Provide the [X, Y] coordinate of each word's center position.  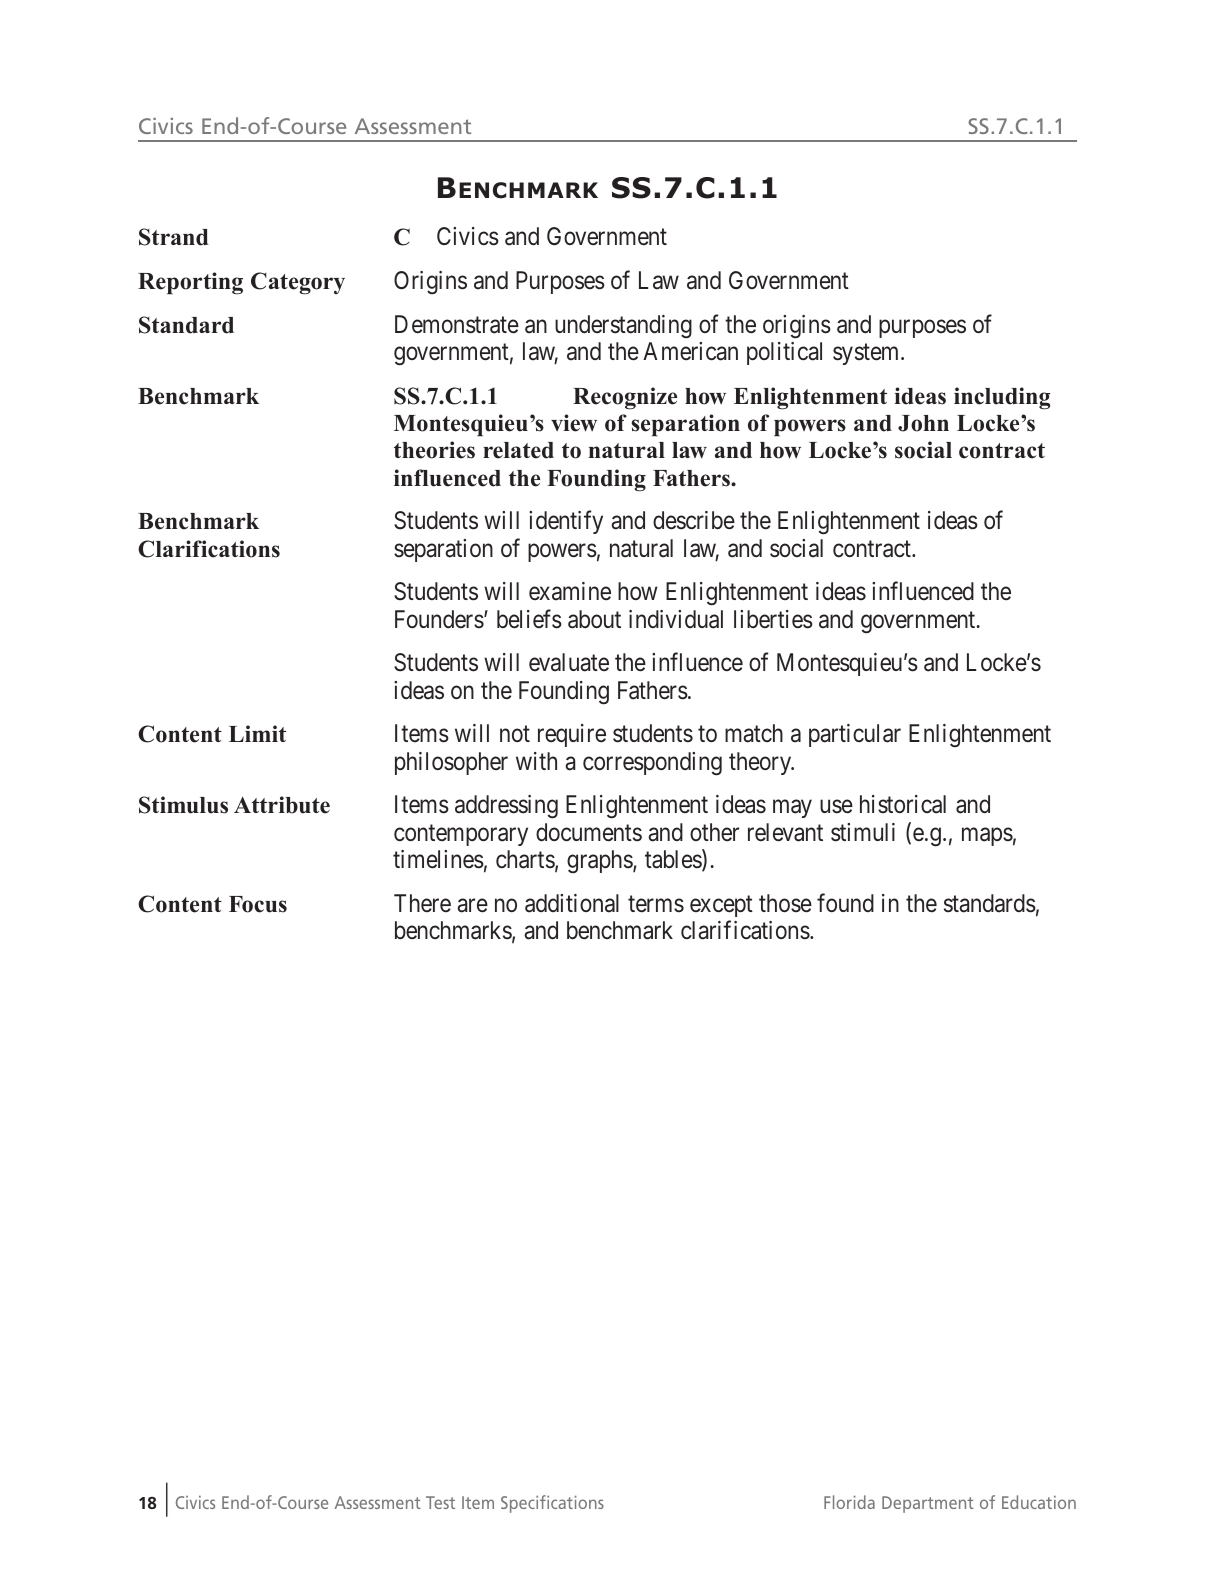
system [867, 354]
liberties [773, 619]
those [785, 903]
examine [570, 591]
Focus [258, 904]
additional [572, 903]
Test [440, 1502]
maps [987, 836]
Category [298, 283]
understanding [623, 326]
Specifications [552, 1504]
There [422, 903]
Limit [257, 733]
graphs [600, 861]
